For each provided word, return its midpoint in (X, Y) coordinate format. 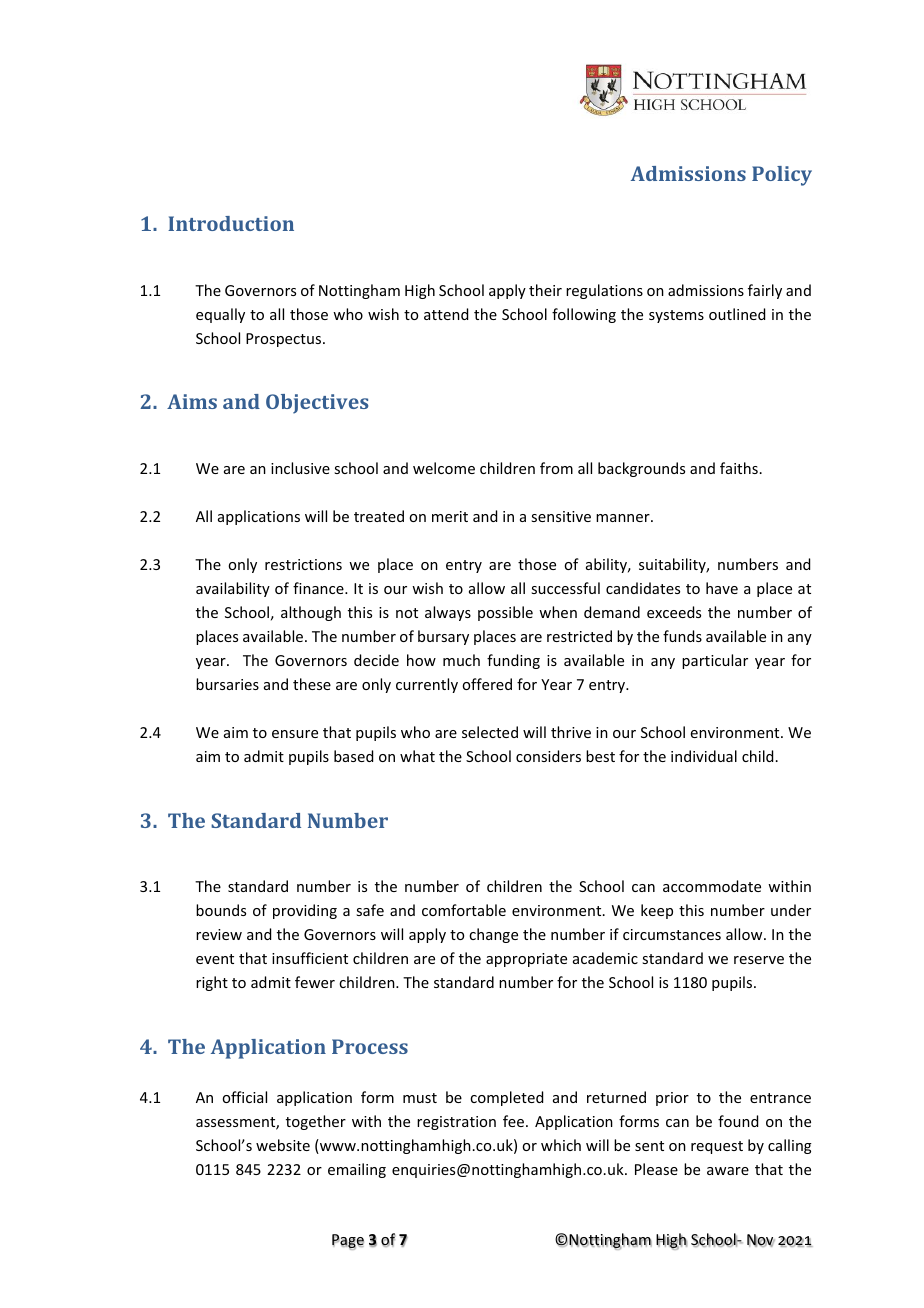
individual (704, 756)
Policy (782, 176)
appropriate (526, 960)
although (311, 613)
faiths (739, 468)
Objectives (317, 404)
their (545, 290)
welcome (444, 468)
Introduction (231, 223)
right (212, 983)
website (283, 1145)
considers (548, 756)
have (722, 588)
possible (505, 613)
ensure (295, 734)
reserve (759, 960)
